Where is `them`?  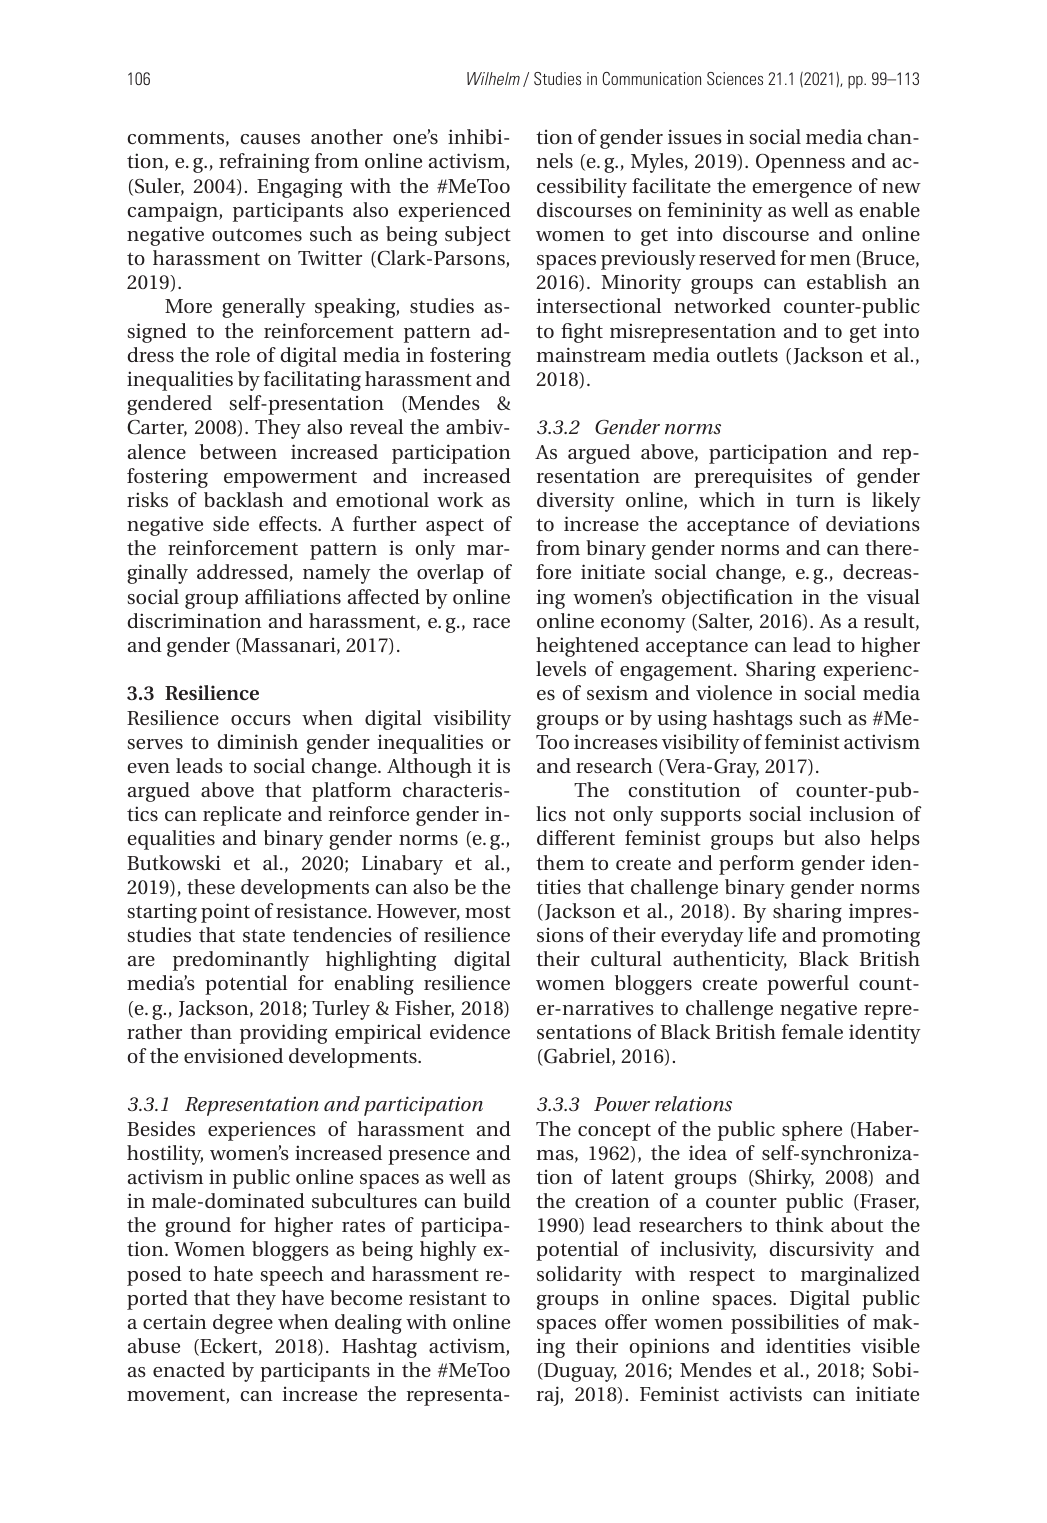 them is located at coordinates (560, 862).
